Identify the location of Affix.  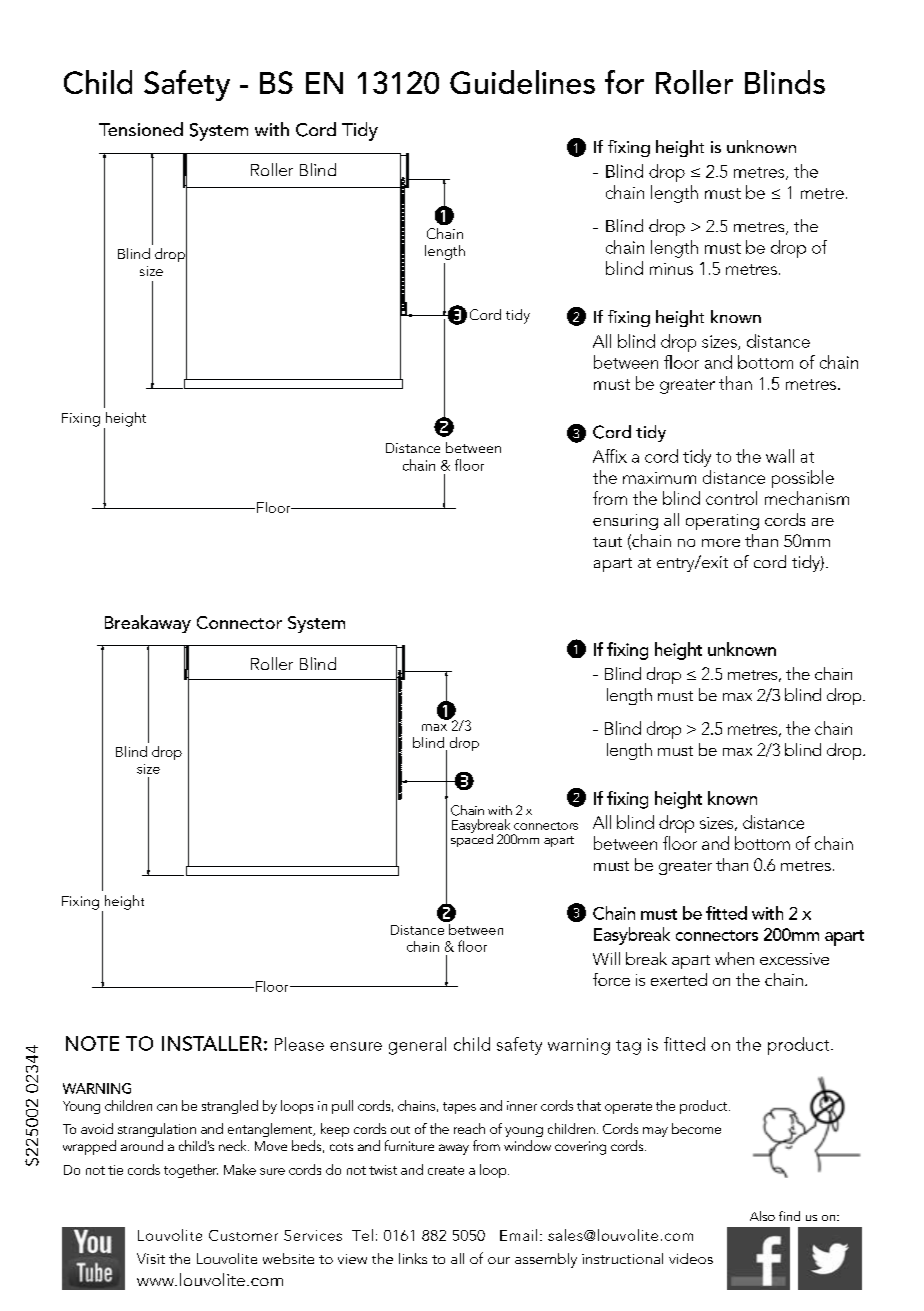
(610, 456).
